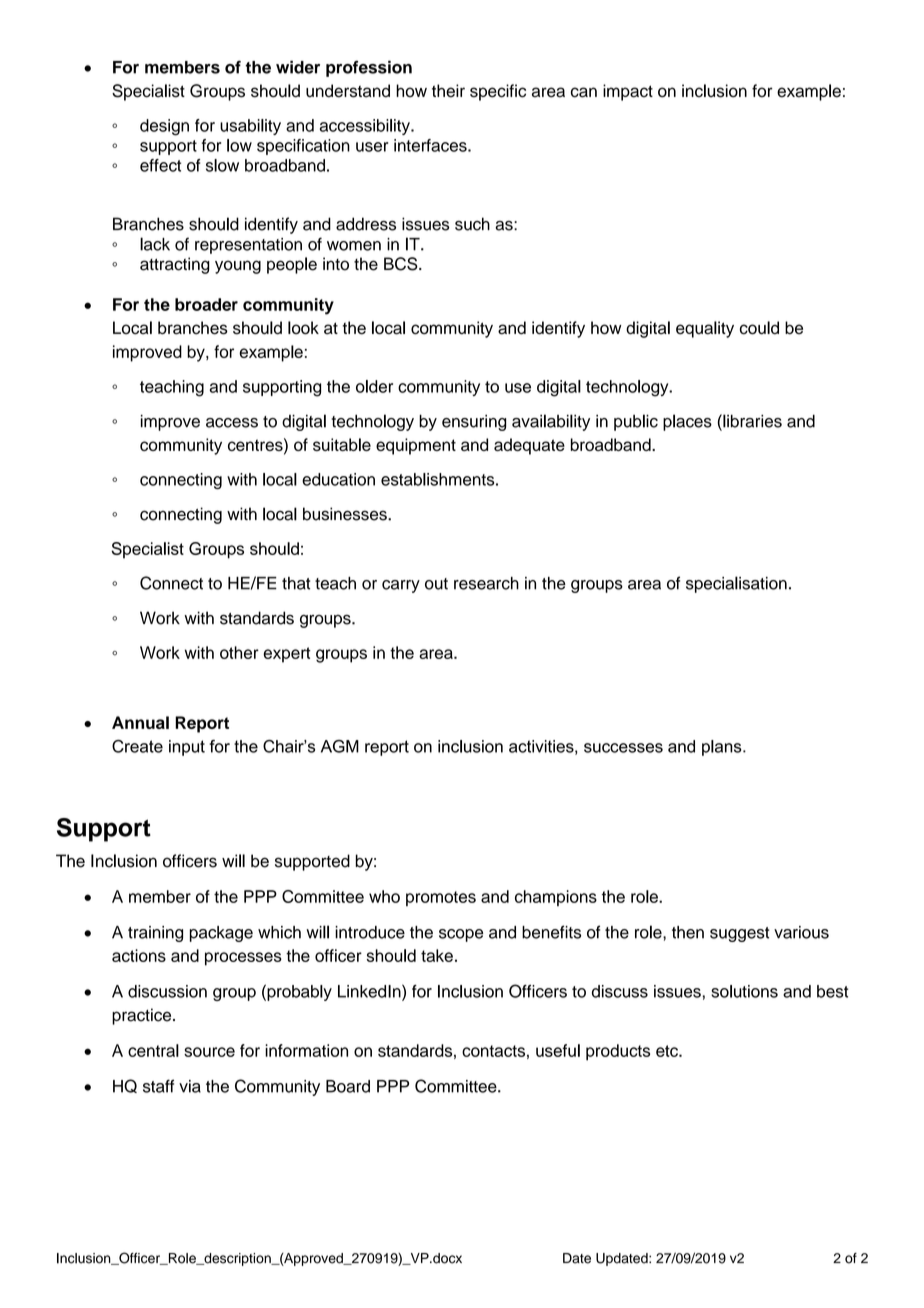 This screenshot has height=1308, width=924. What do you see at coordinates (628, 92) in the screenshot?
I see `impact` at bounding box center [628, 92].
